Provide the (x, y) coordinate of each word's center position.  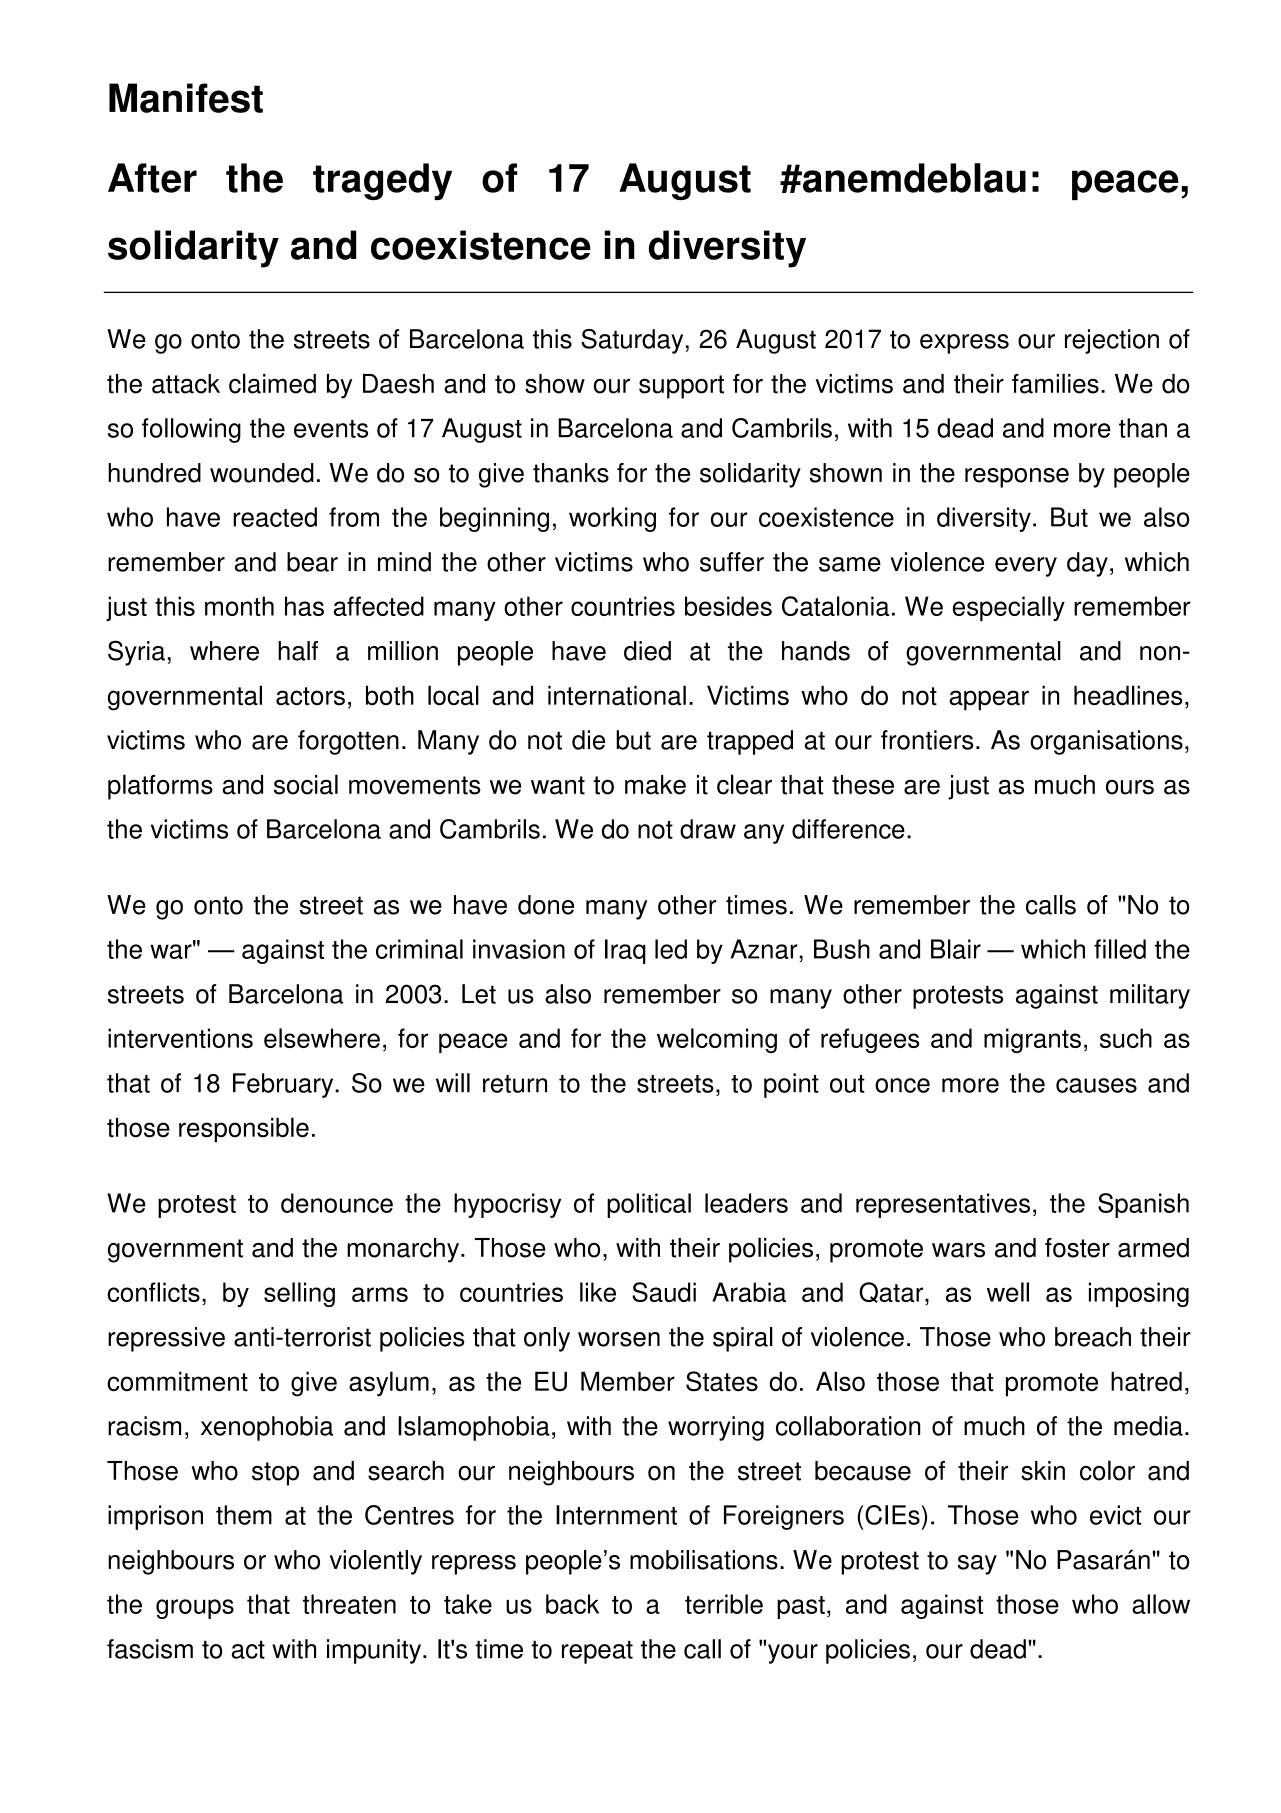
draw (708, 829)
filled (1120, 949)
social (306, 784)
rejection (1112, 341)
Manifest (186, 98)
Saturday (632, 341)
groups (195, 1609)
